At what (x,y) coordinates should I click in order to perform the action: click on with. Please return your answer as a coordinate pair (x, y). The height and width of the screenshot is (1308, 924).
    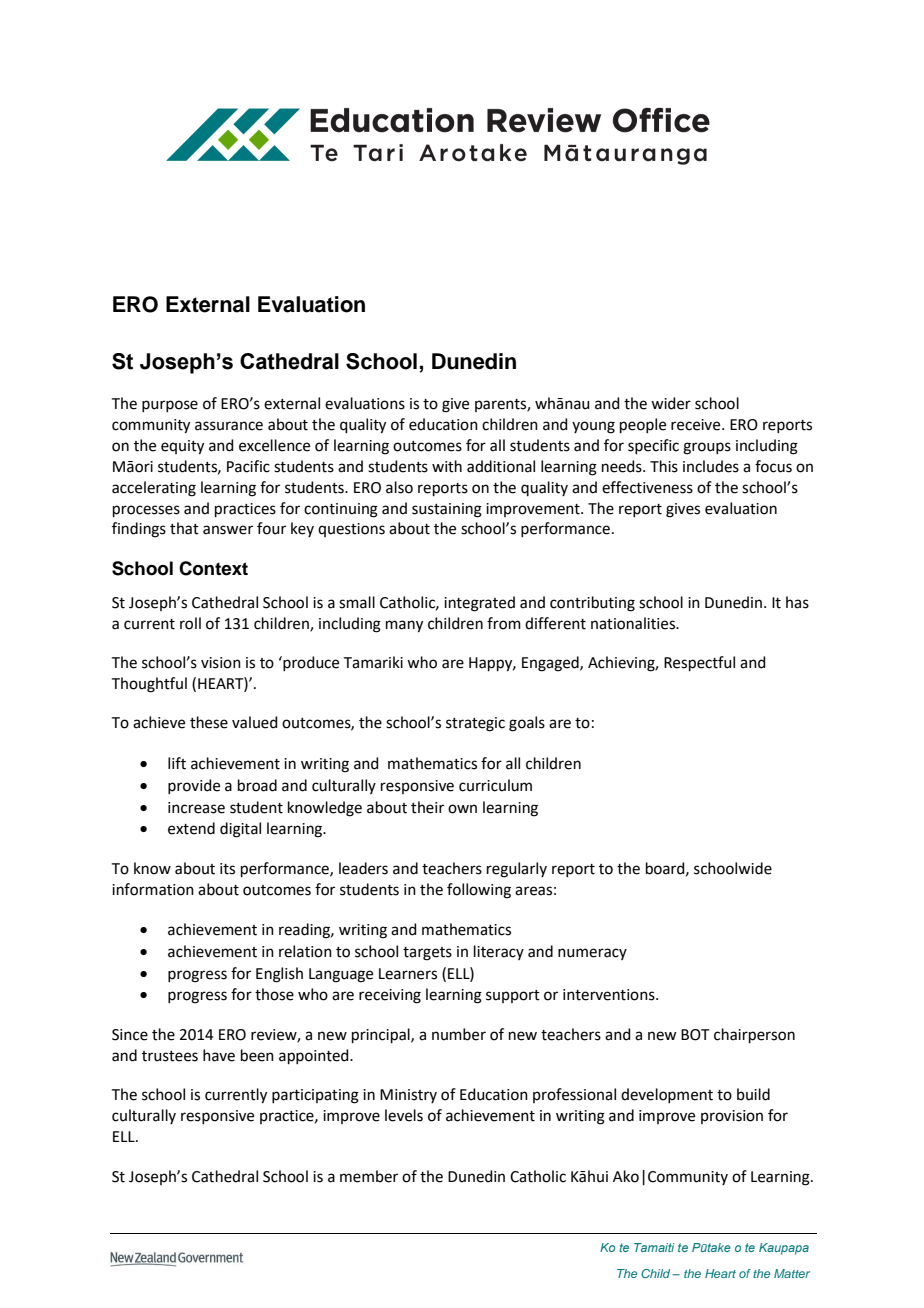
    Looking at the image, I should click on (447, 466).
